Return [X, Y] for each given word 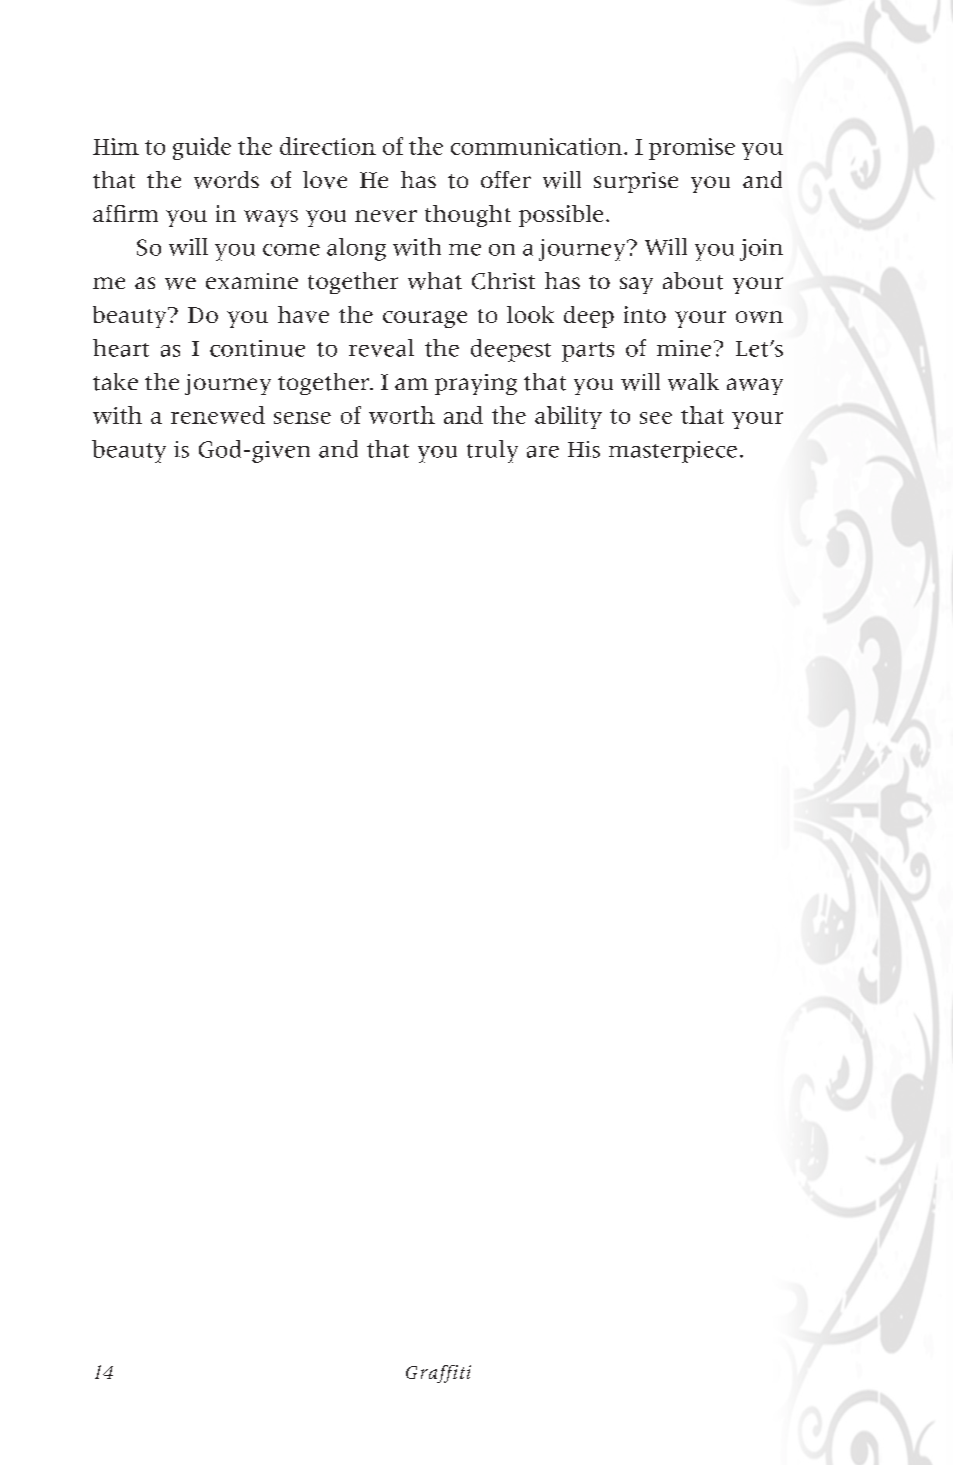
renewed [218, 415]
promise [692, 149]
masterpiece [673, 452]
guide [202, 148]
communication [536, 146]
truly [492, 451]
